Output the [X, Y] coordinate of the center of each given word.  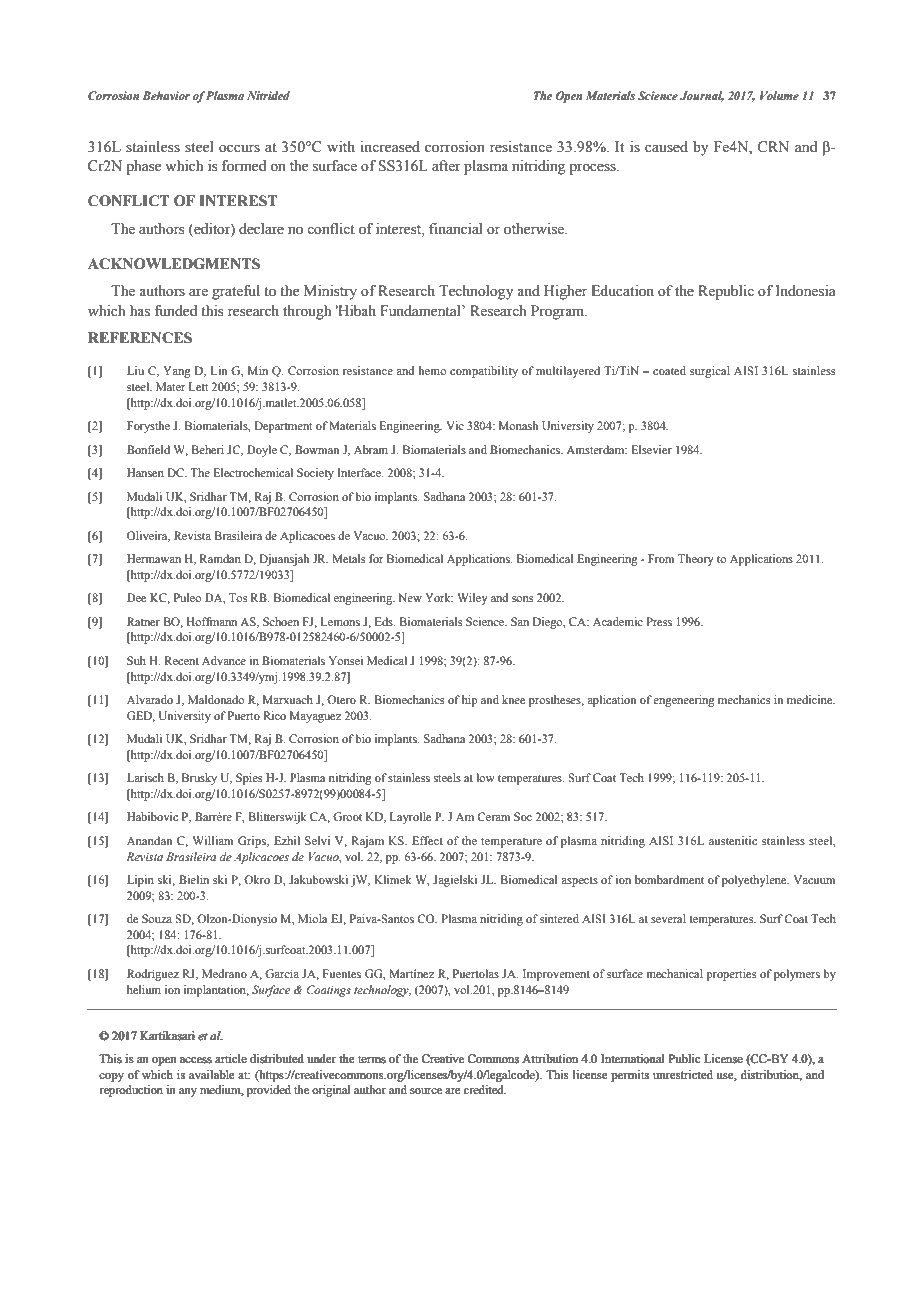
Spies [249, 779]
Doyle [262, 451]
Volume [779, 95]
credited [485, 1089]
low [486, 777]
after [446, 166]
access [196, 1060]
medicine [811, 699]
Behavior [166, 95]
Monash [518, 425]
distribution [771, 1075]
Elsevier [651, 449]
